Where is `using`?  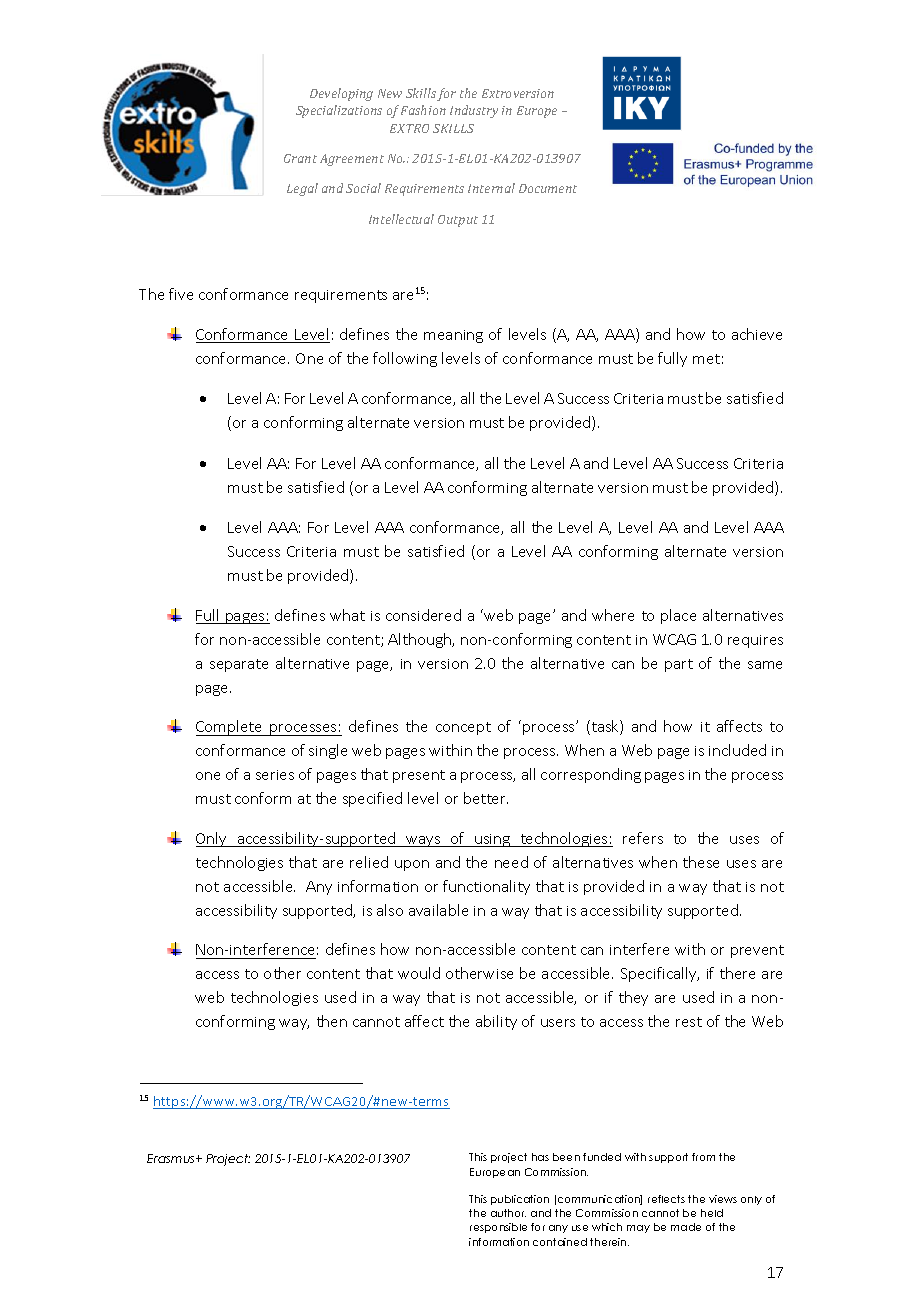 using is located at coordinates (493, 840).
